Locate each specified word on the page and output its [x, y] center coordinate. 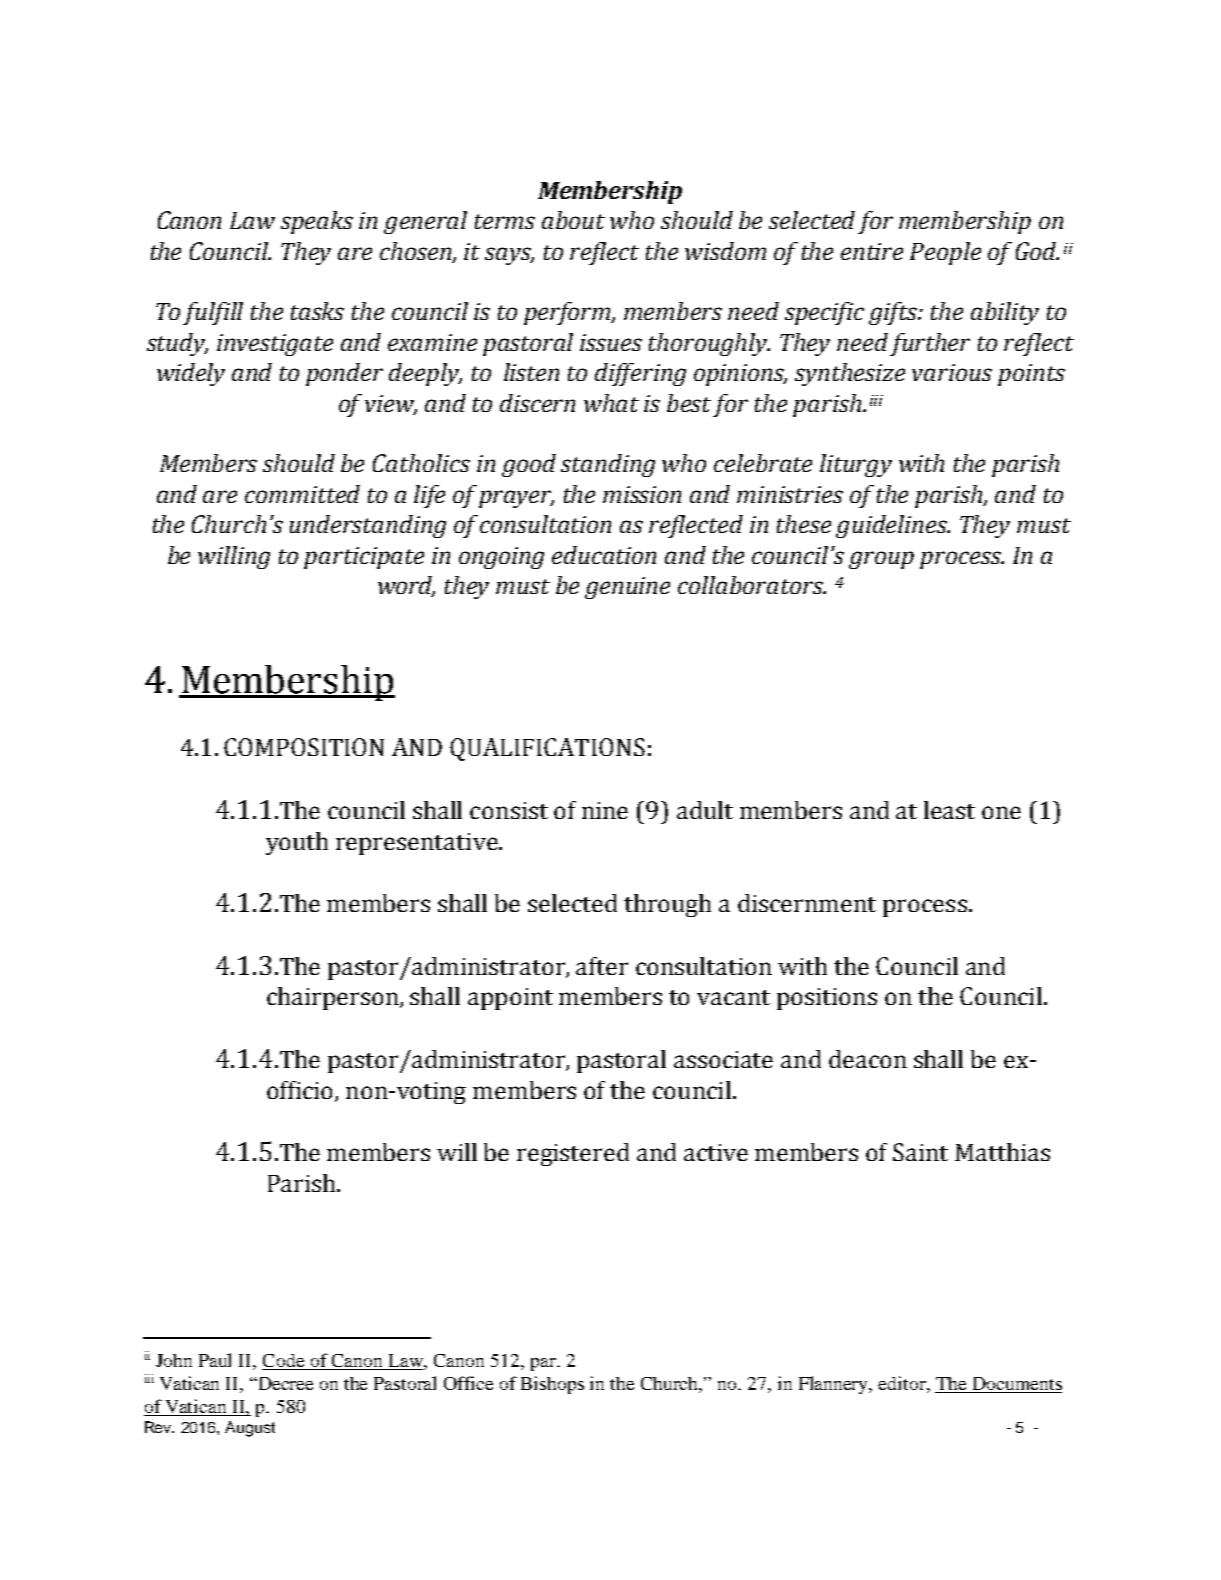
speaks [317, 222]
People [945, 253]
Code [284, 1362]
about [573, 220]
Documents [1016, 1385]
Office [468, 1383]
